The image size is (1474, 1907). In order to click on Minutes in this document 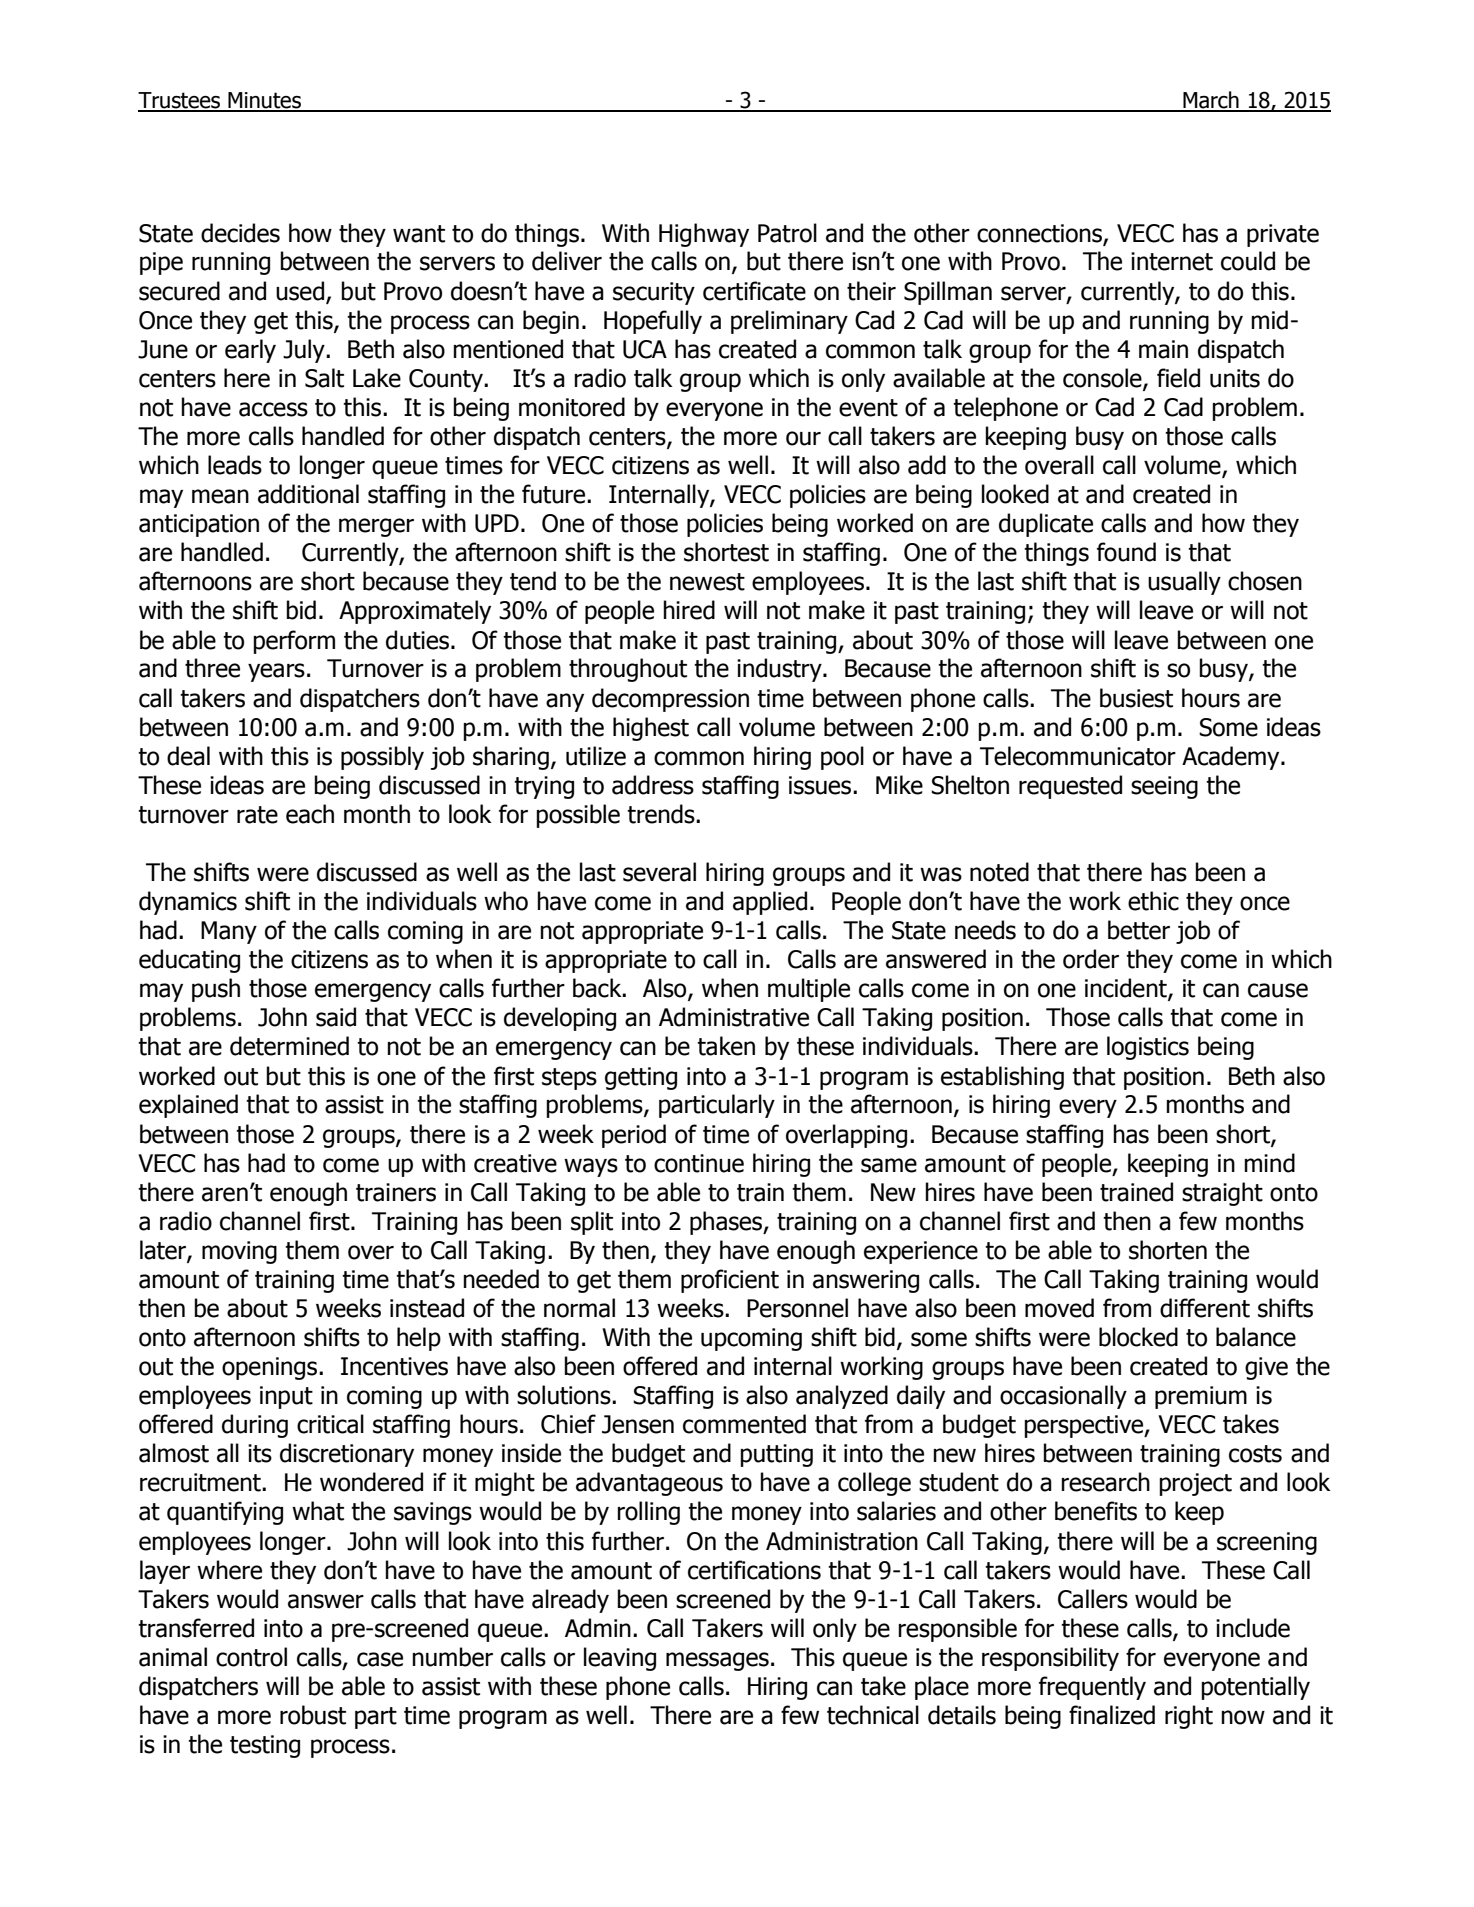, I will do `click(265, 101)`.
